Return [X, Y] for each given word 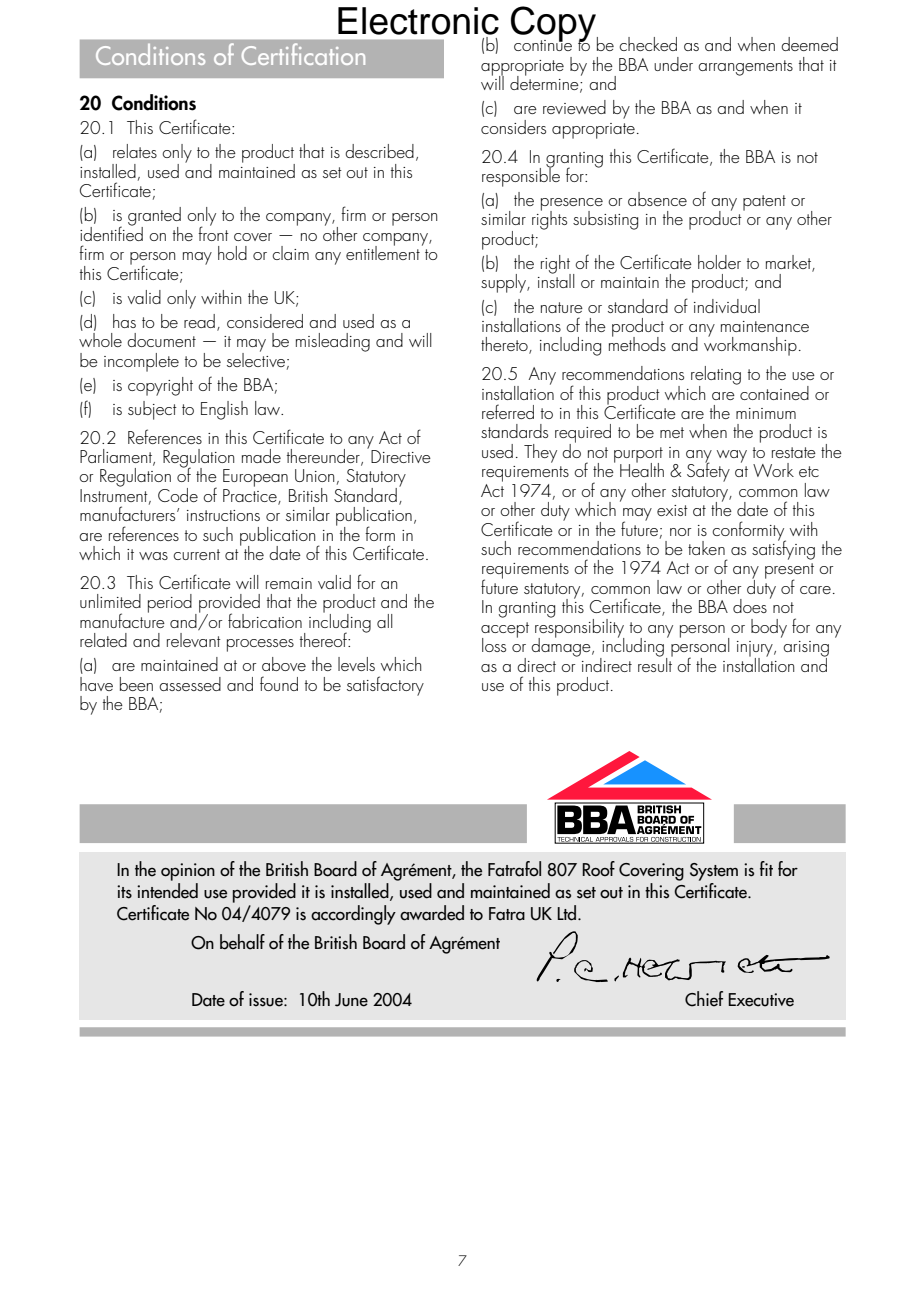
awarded [432, 913]
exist [672, 510]
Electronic [418, 21]
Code [178, 495]
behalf [242, 942]
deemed [809, 44]
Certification [303, 54]
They [540, 453]
